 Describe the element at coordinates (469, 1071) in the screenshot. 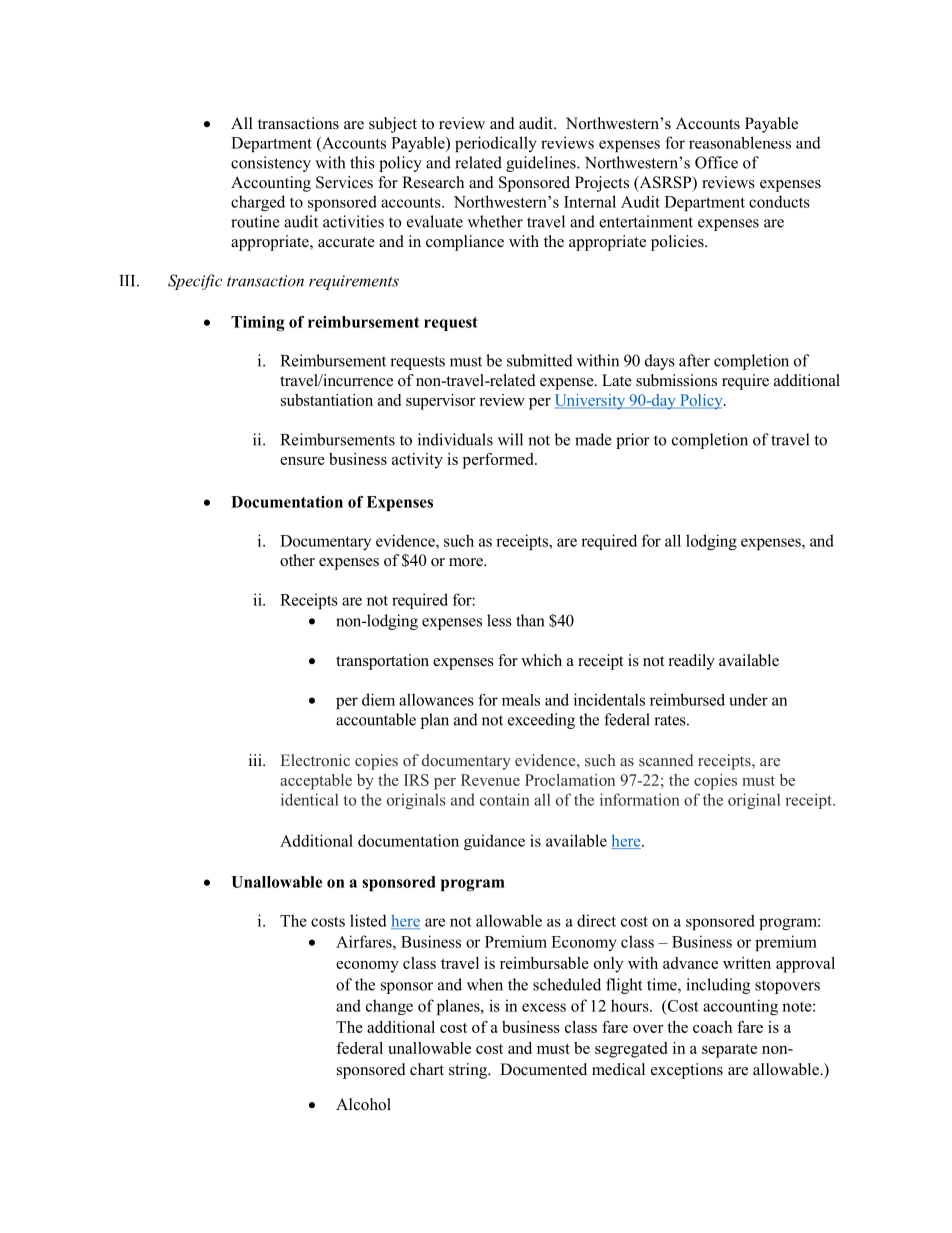

I see `string` at that location.
